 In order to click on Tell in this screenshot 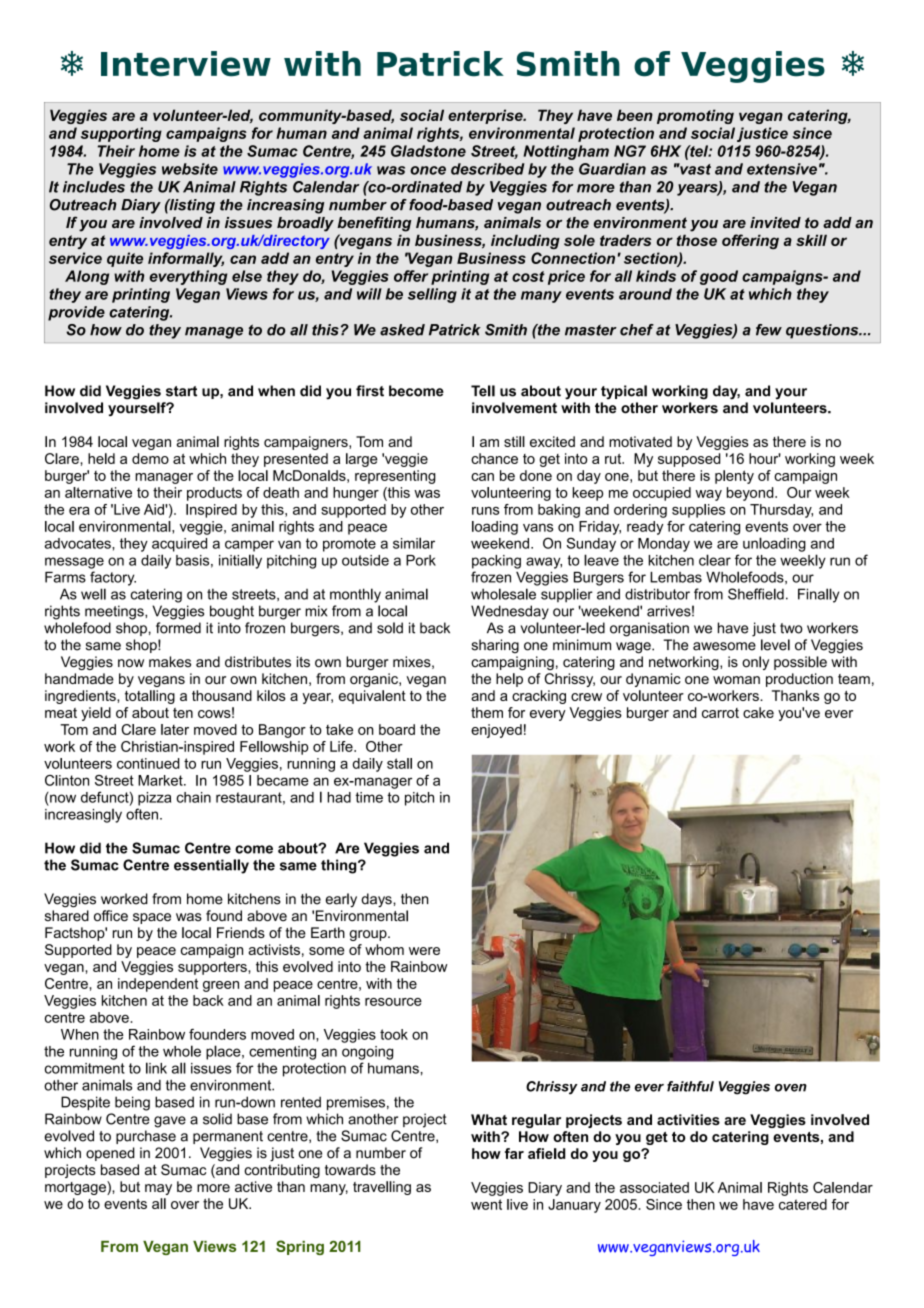, I will do `click(483, 391)`.
